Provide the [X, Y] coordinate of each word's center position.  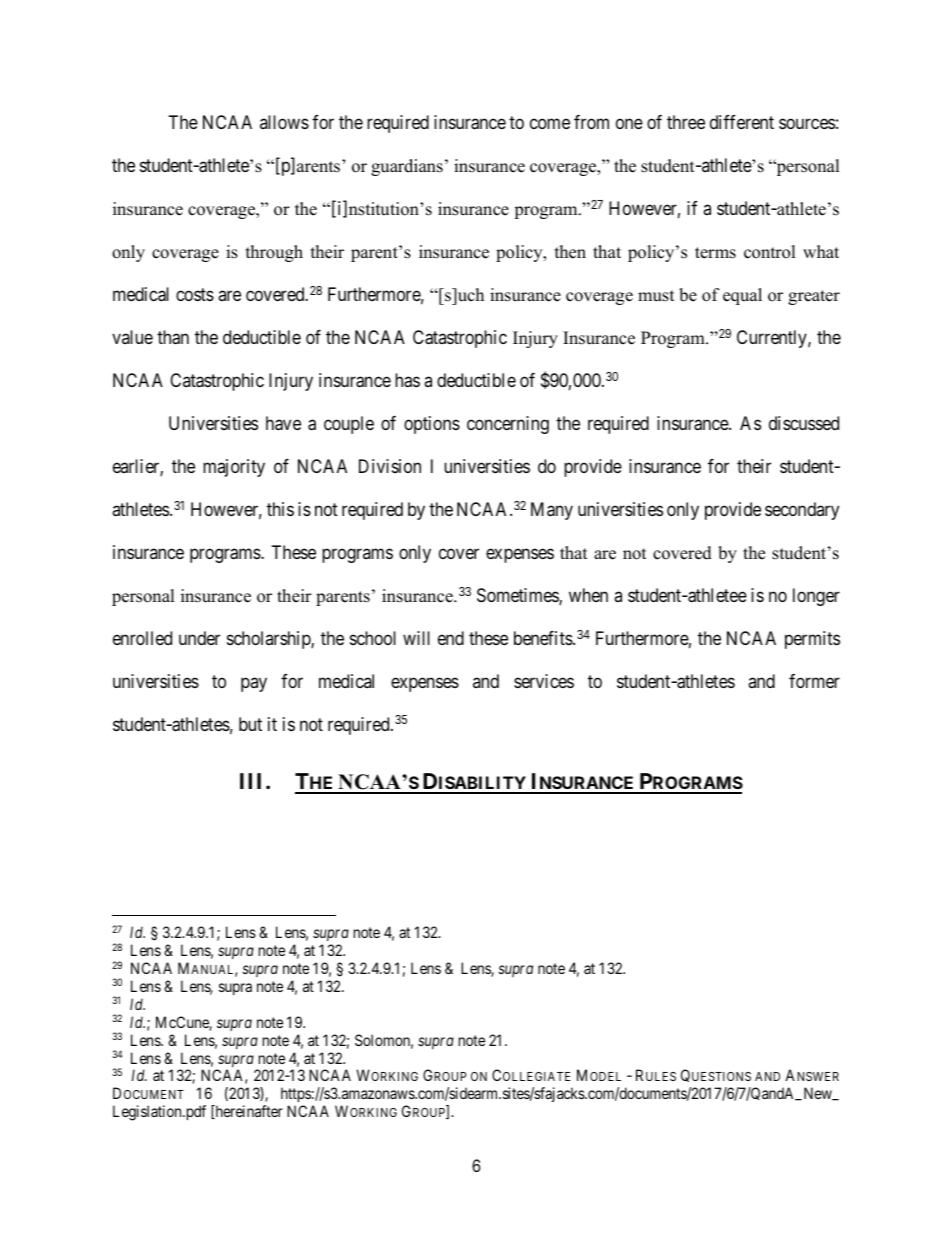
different [742, 122]
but [250, 724]
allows [284, 122]
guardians [407, 167]
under [199, 638]
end [451, 638]
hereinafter [248, 1112]
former [814, 681]
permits [812, 640]
